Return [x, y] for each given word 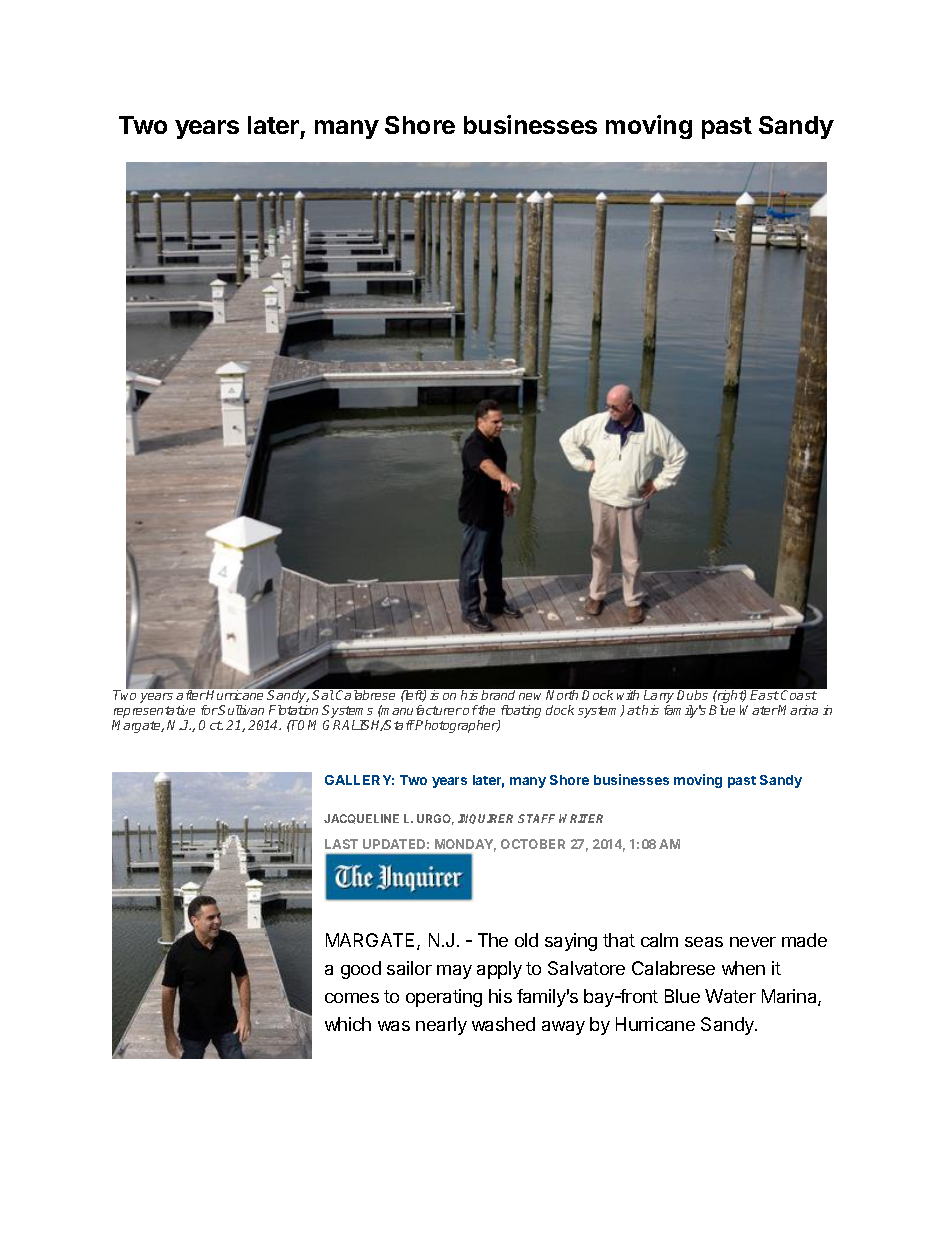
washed [503, 1024]
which [348, 1024]
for [210, 710]
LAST [341, 844]
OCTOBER [533, 844]
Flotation [293, 710]
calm [659, 940]
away [563, 1028]
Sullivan [241, 710]
